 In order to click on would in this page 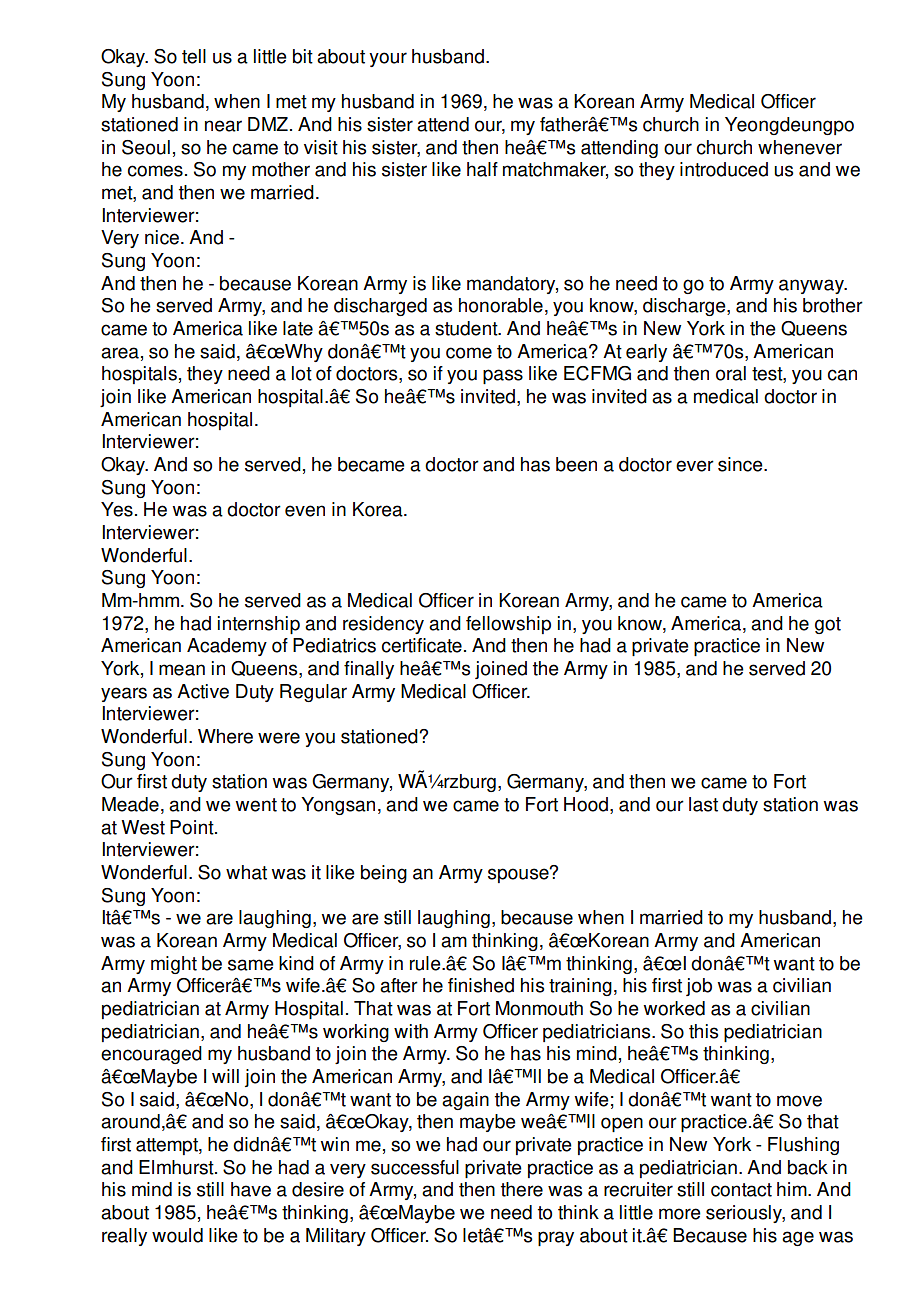, I will do `click(177, 1235)`.
